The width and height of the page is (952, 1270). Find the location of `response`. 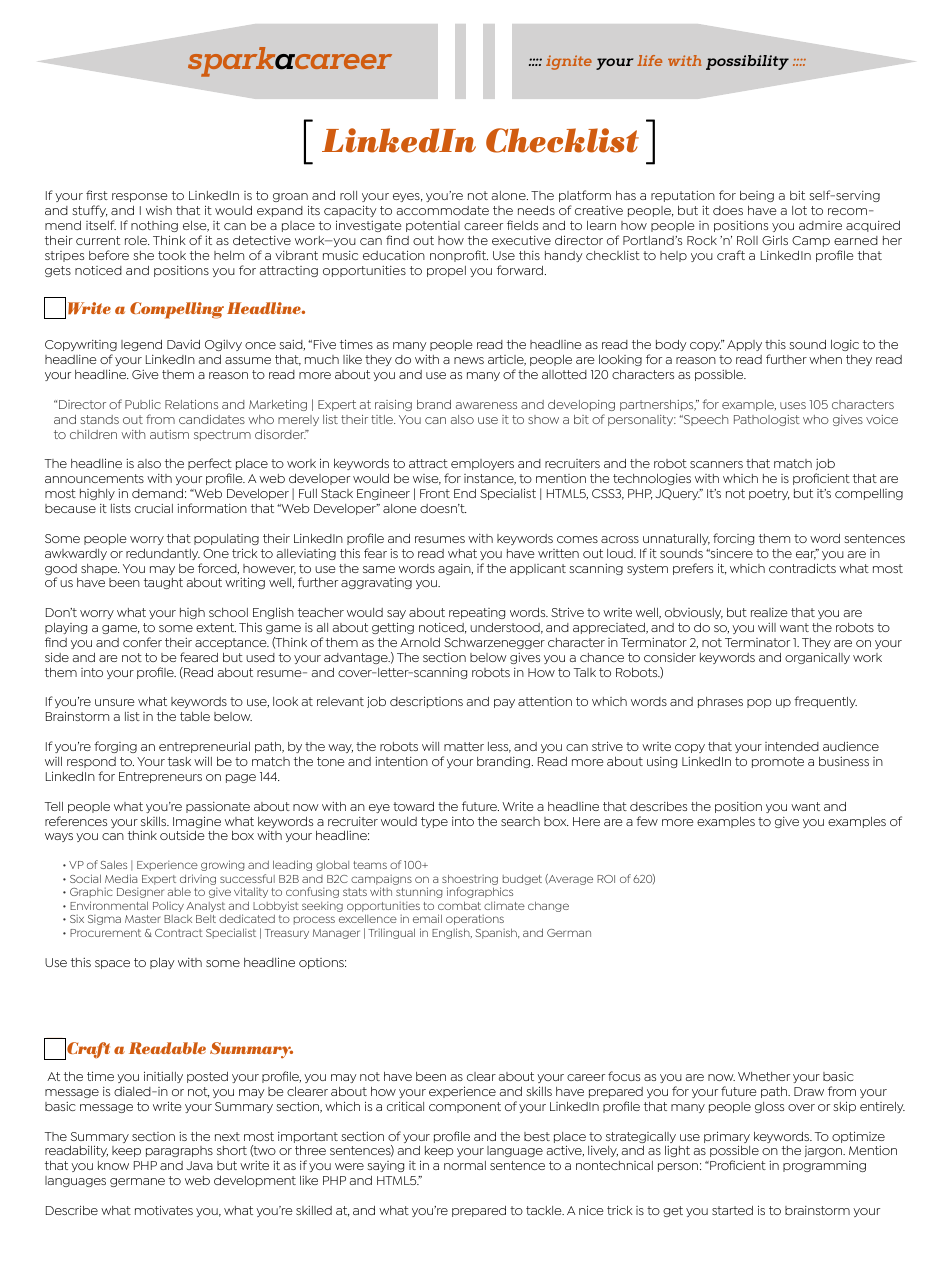

response is located at coordinates (140, 197).
